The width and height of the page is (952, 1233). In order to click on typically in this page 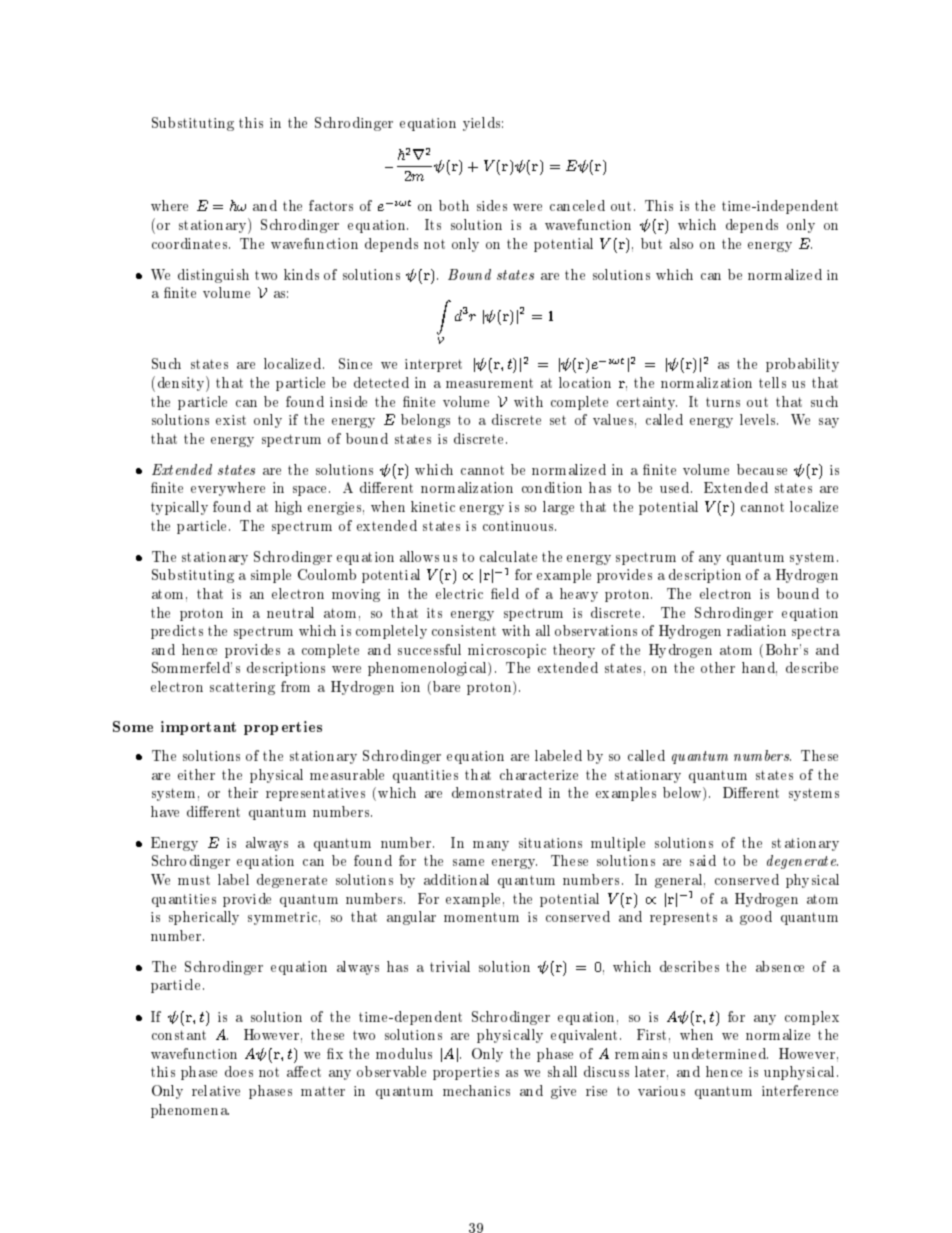, I will do `click(179, 508)`.
